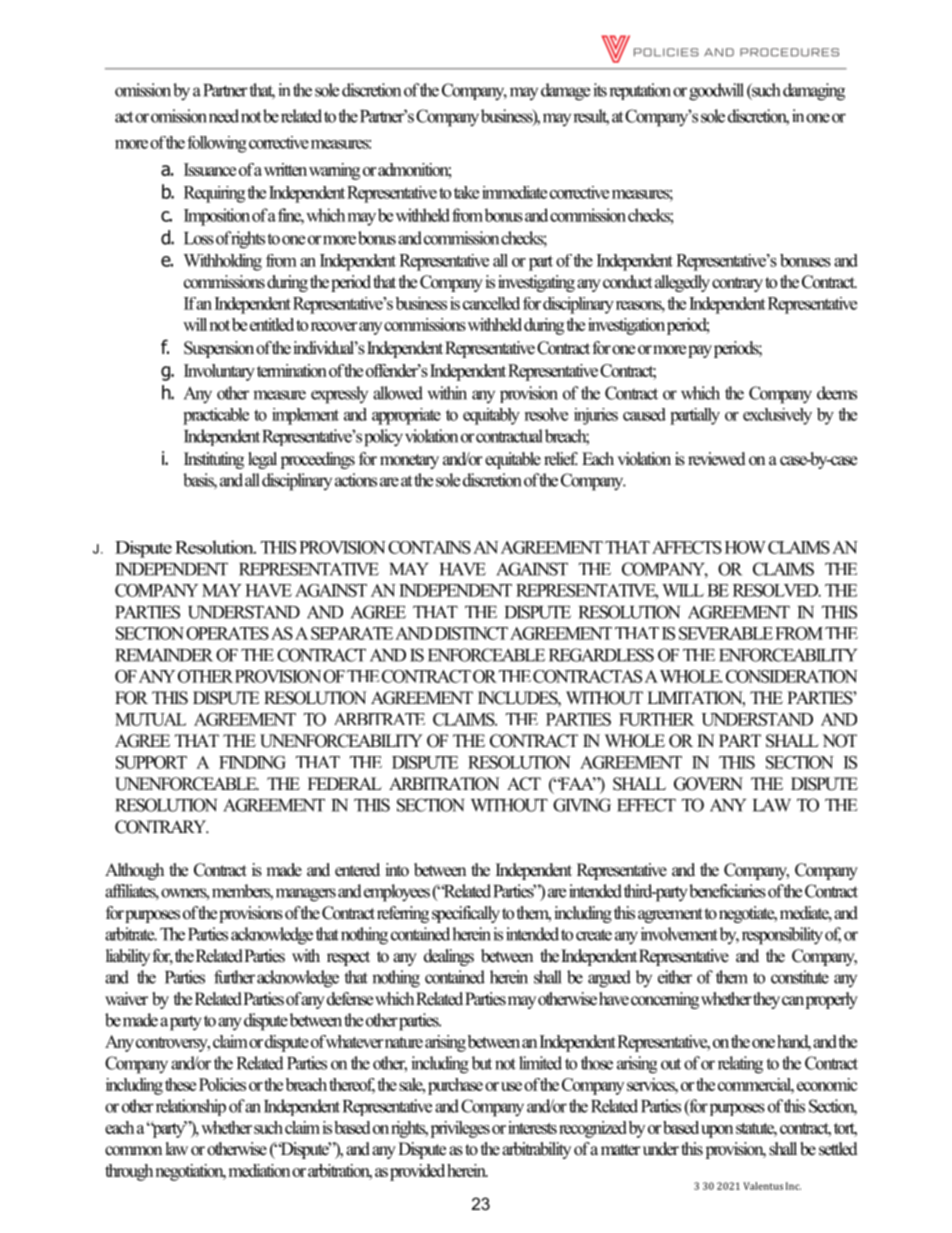 The height and width of the page is (1233, 952). What do you see at coordinates (777, 416) in the page?
I see `exclusively` at bounding box center [777, 416].
